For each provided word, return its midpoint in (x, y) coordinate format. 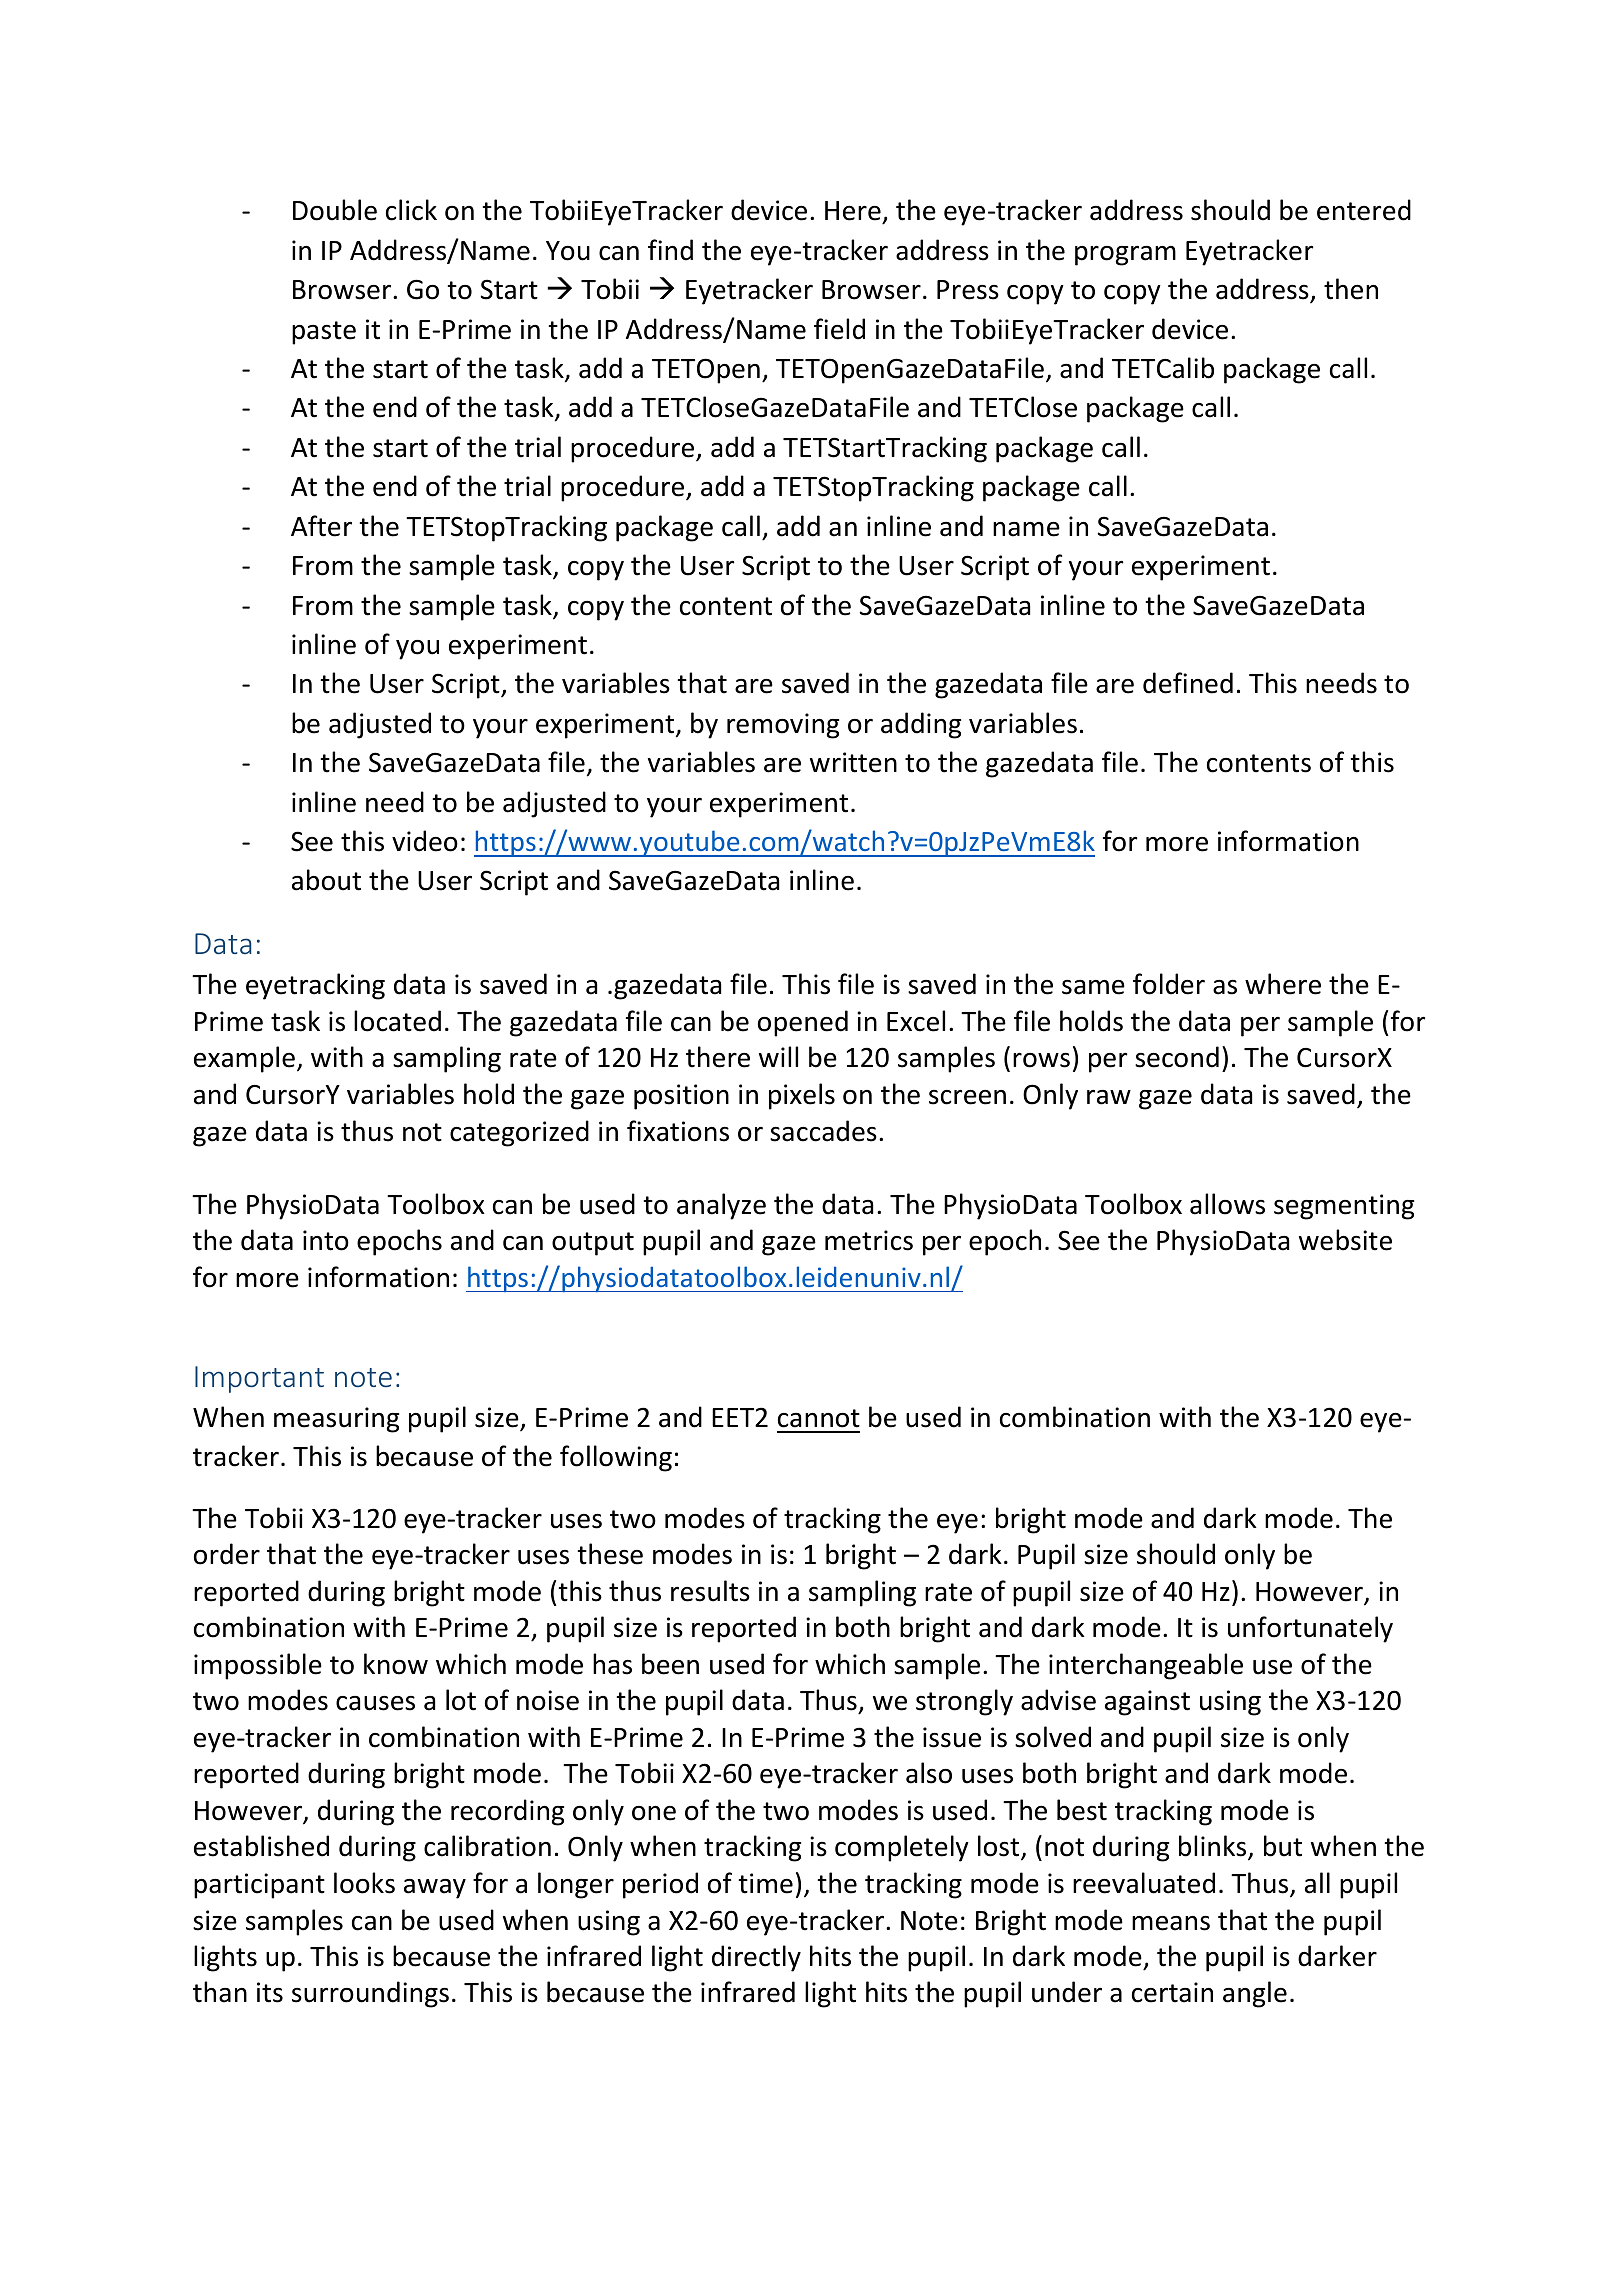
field (839, 329)
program (1125, 256)
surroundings (370, 1994)
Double (335, 210)
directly (756, 1958)
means (1171, 1923)
